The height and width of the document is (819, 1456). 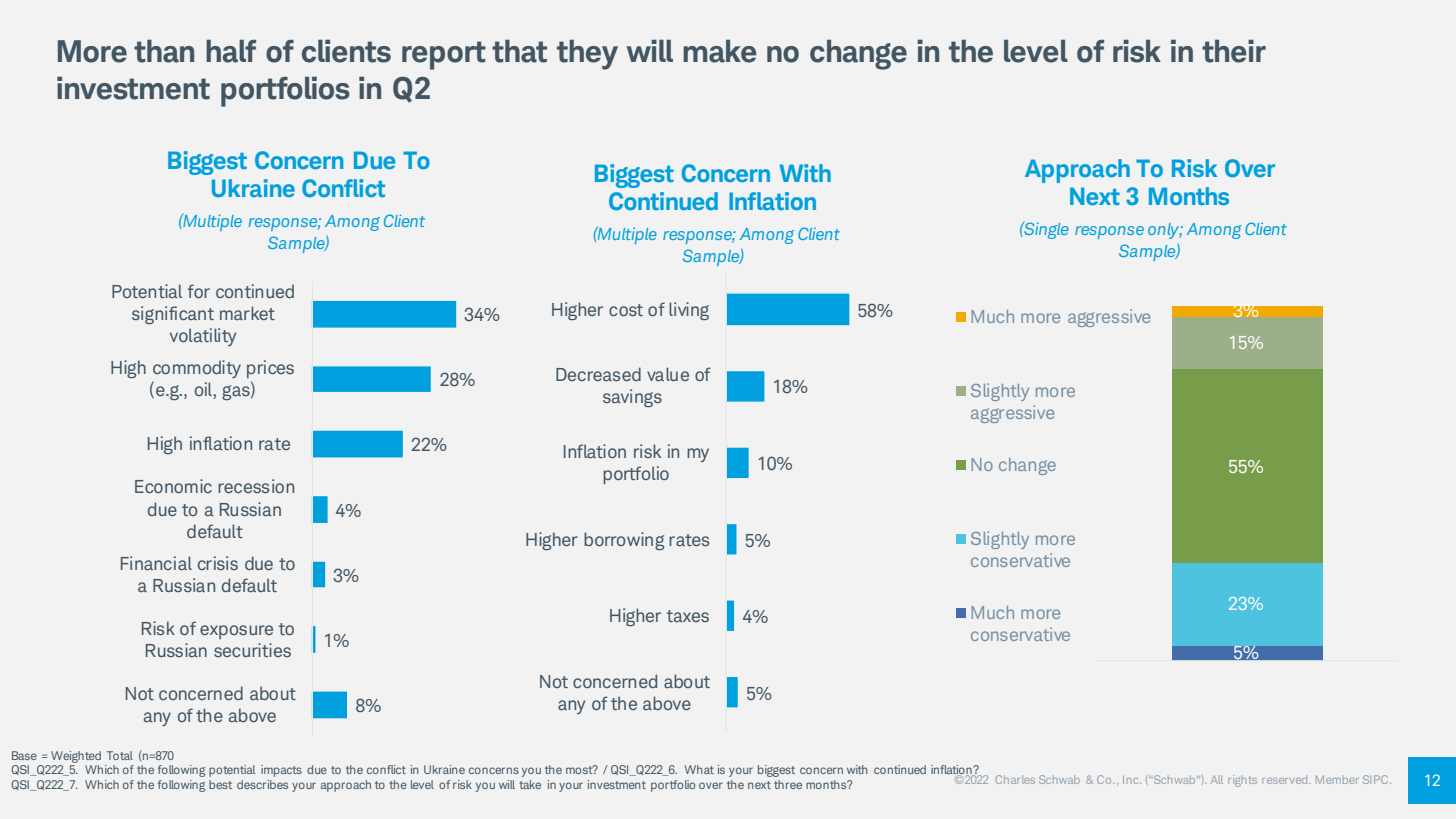 I want to click on Total, so click(x=120, y=755).
